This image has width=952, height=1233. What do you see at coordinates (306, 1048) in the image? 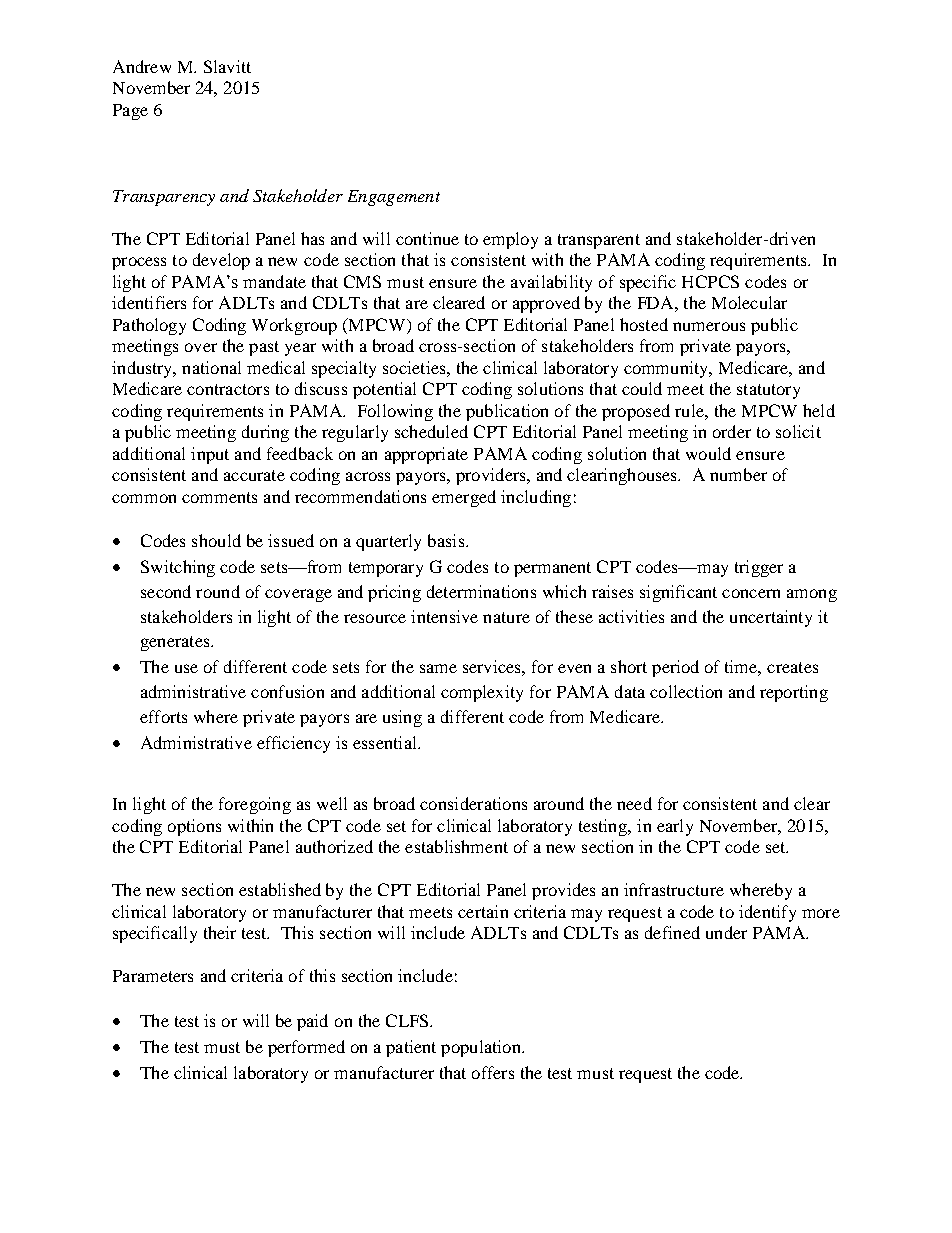
I see `performed` at bounding box center [306, 1048].
